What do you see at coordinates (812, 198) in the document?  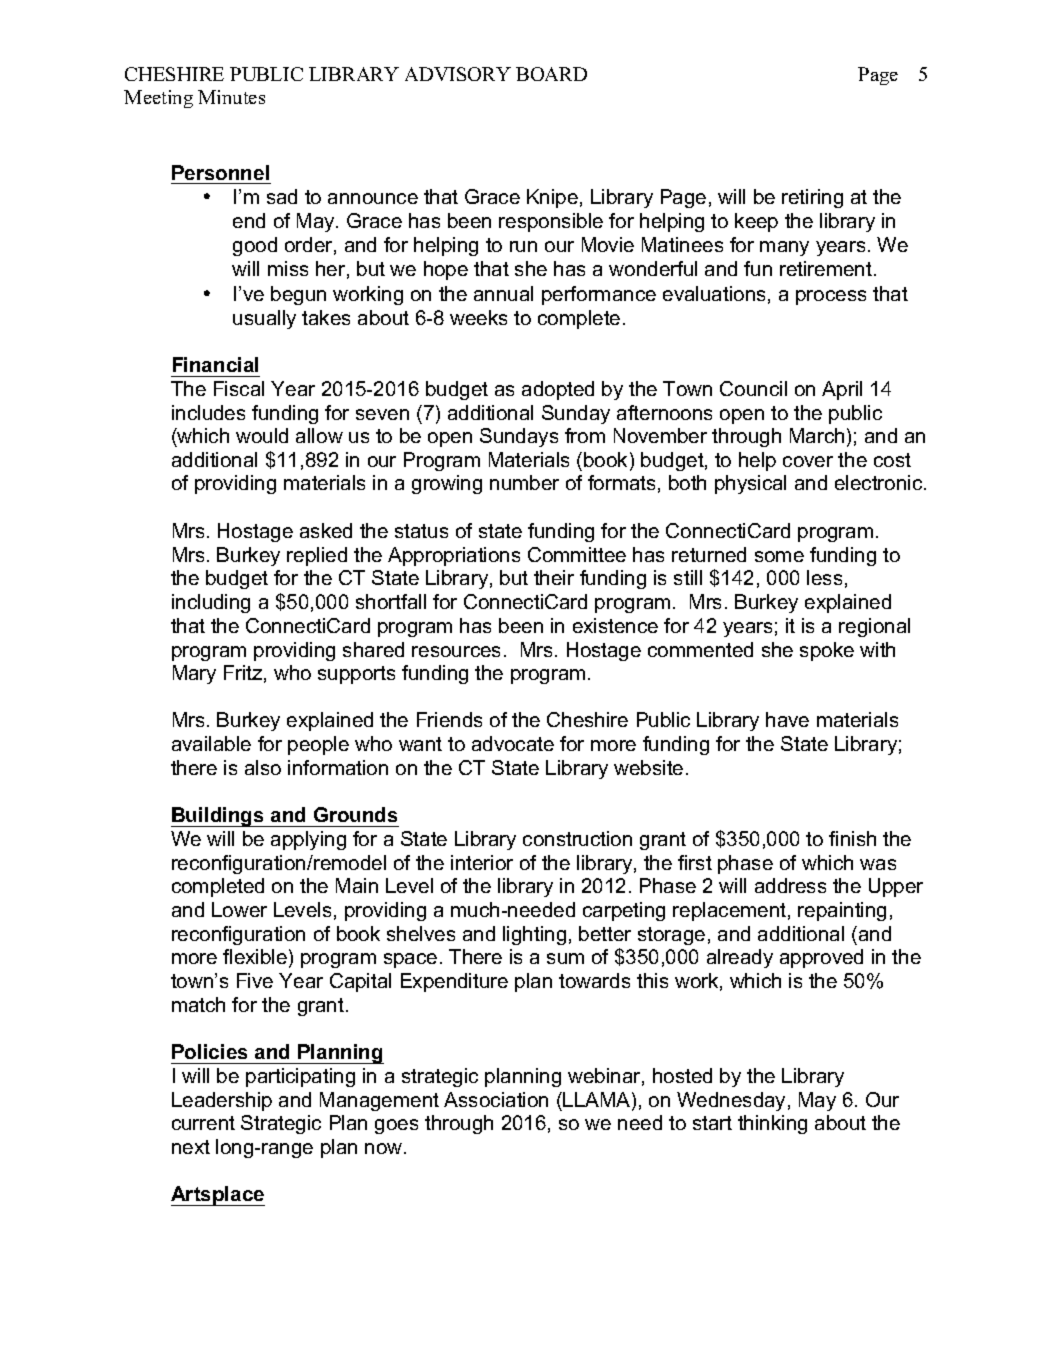 I see `retiring` at bounding box center [812, 198].
